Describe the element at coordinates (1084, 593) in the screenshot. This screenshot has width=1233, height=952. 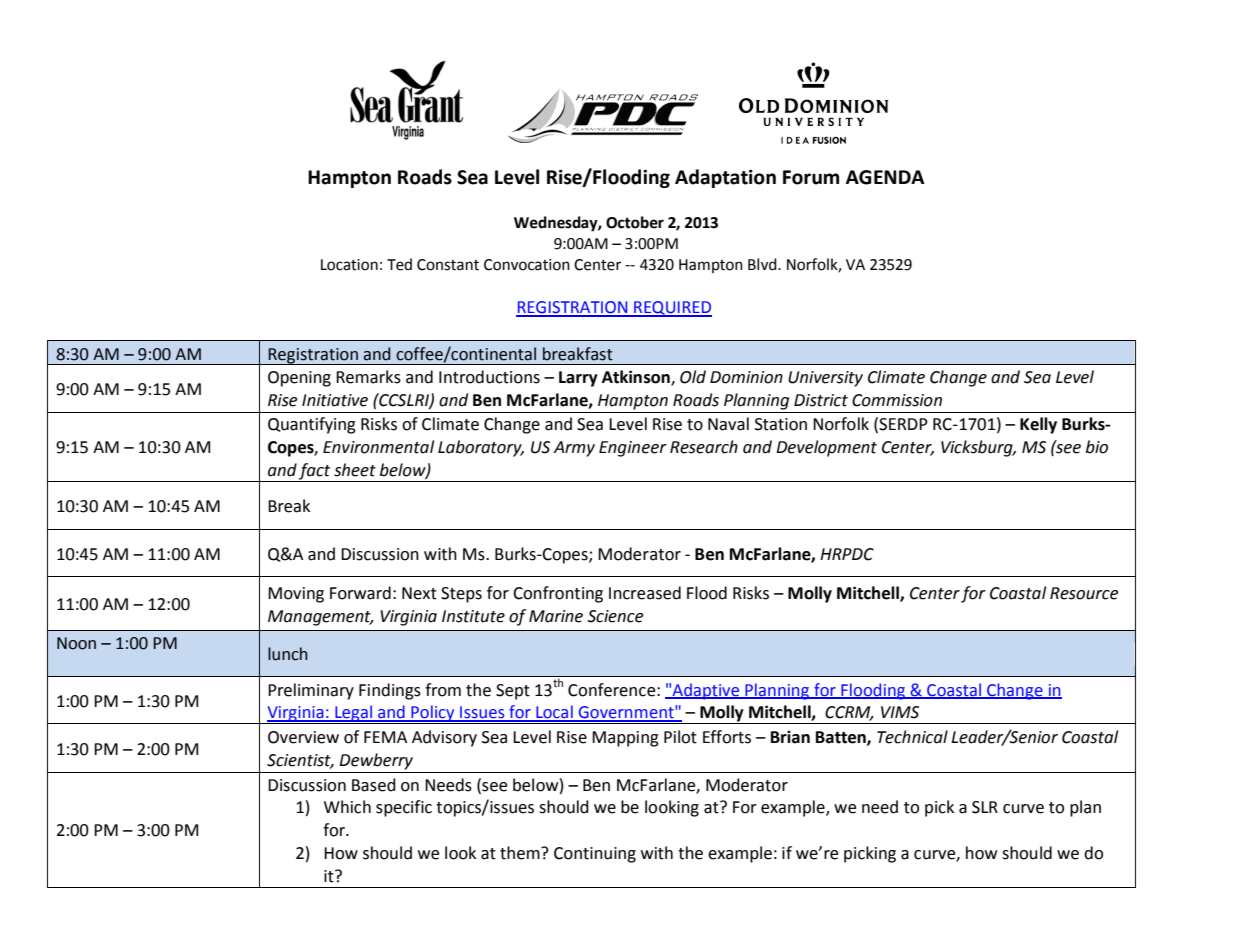
I see `Resource` at that location.
